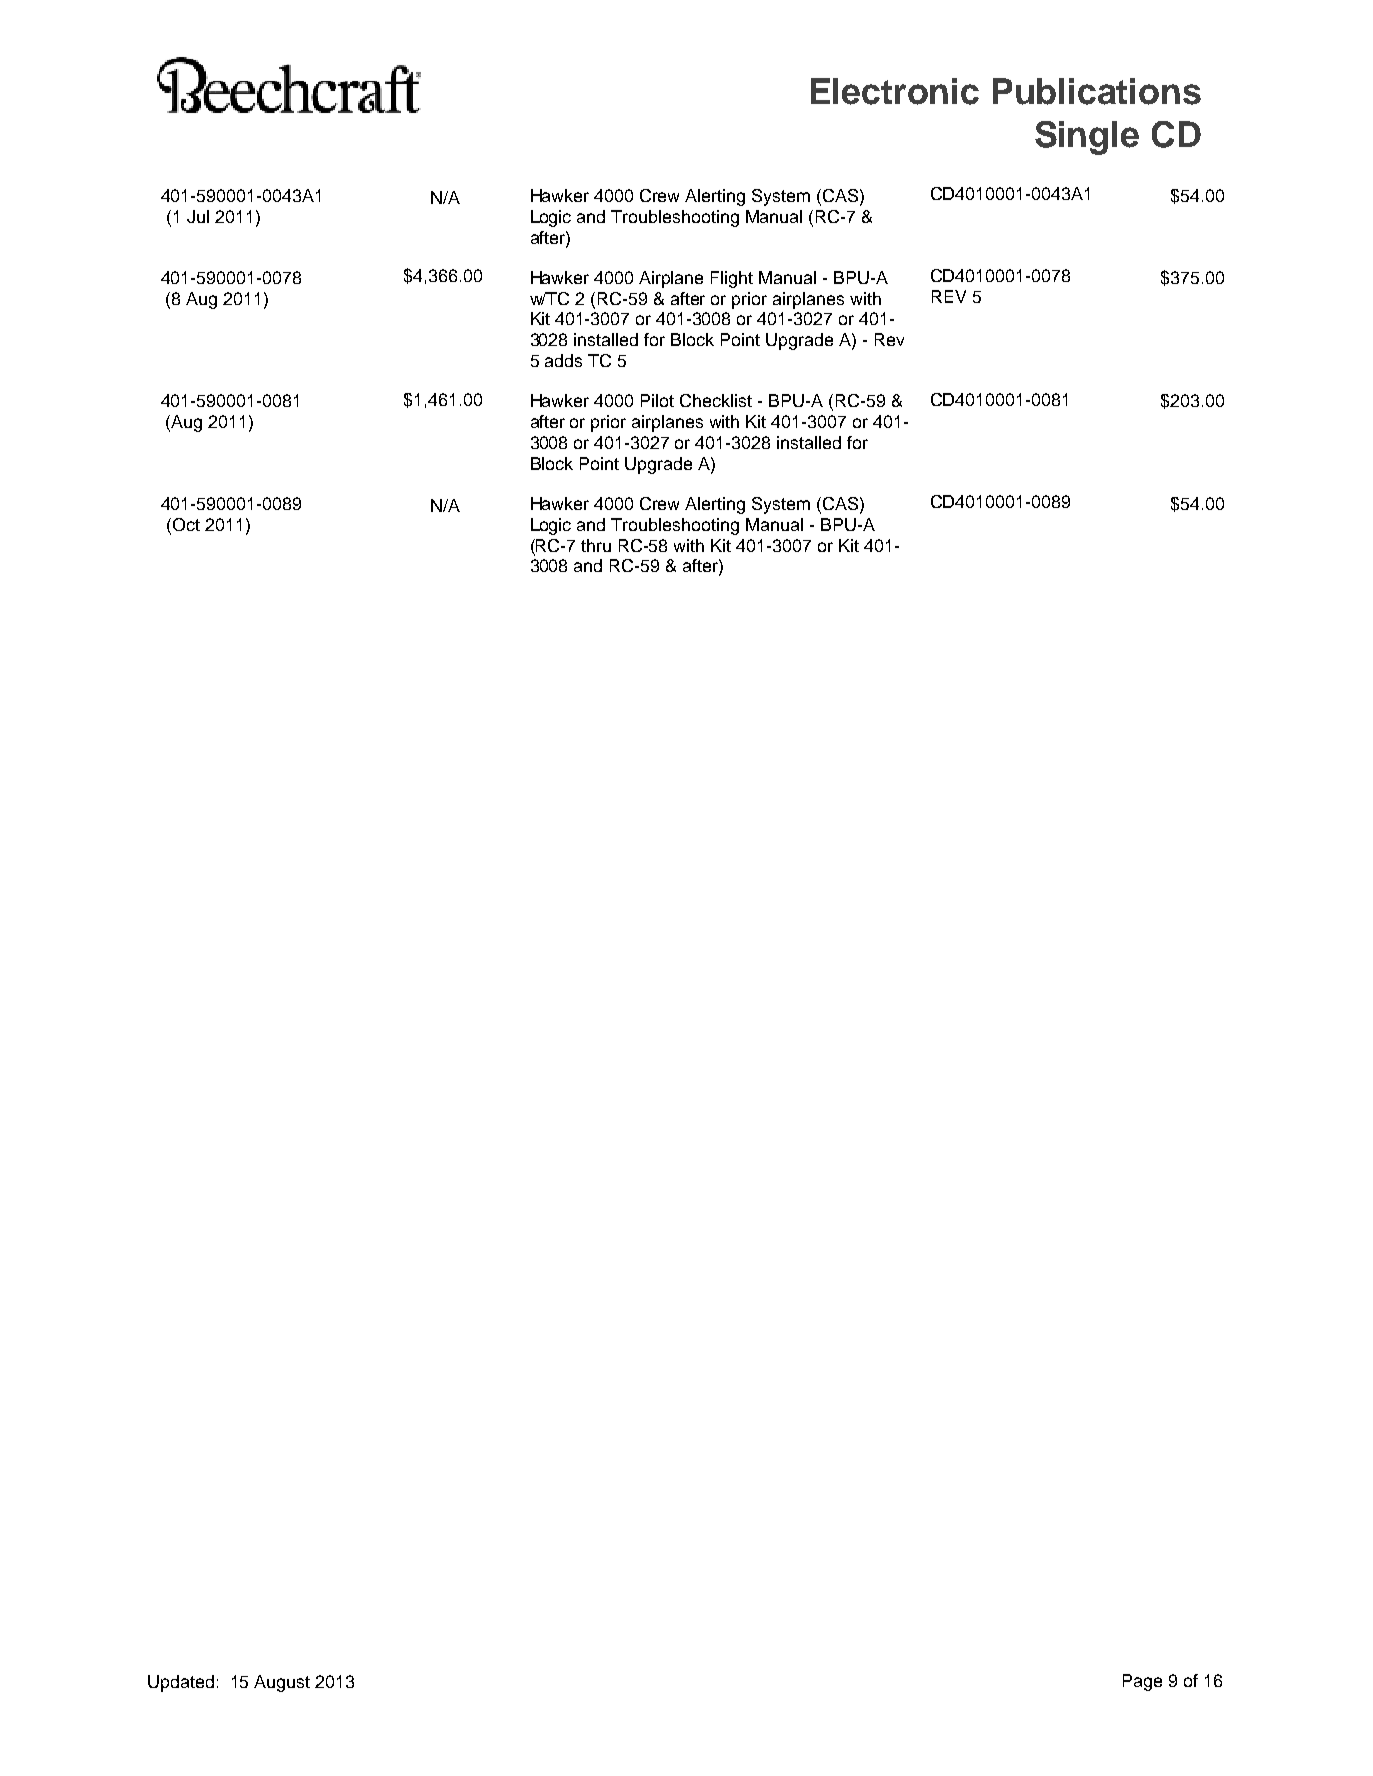  Describe the element at coordinates (1142, 1682) in the screenshot. I see `Page` at that location.
